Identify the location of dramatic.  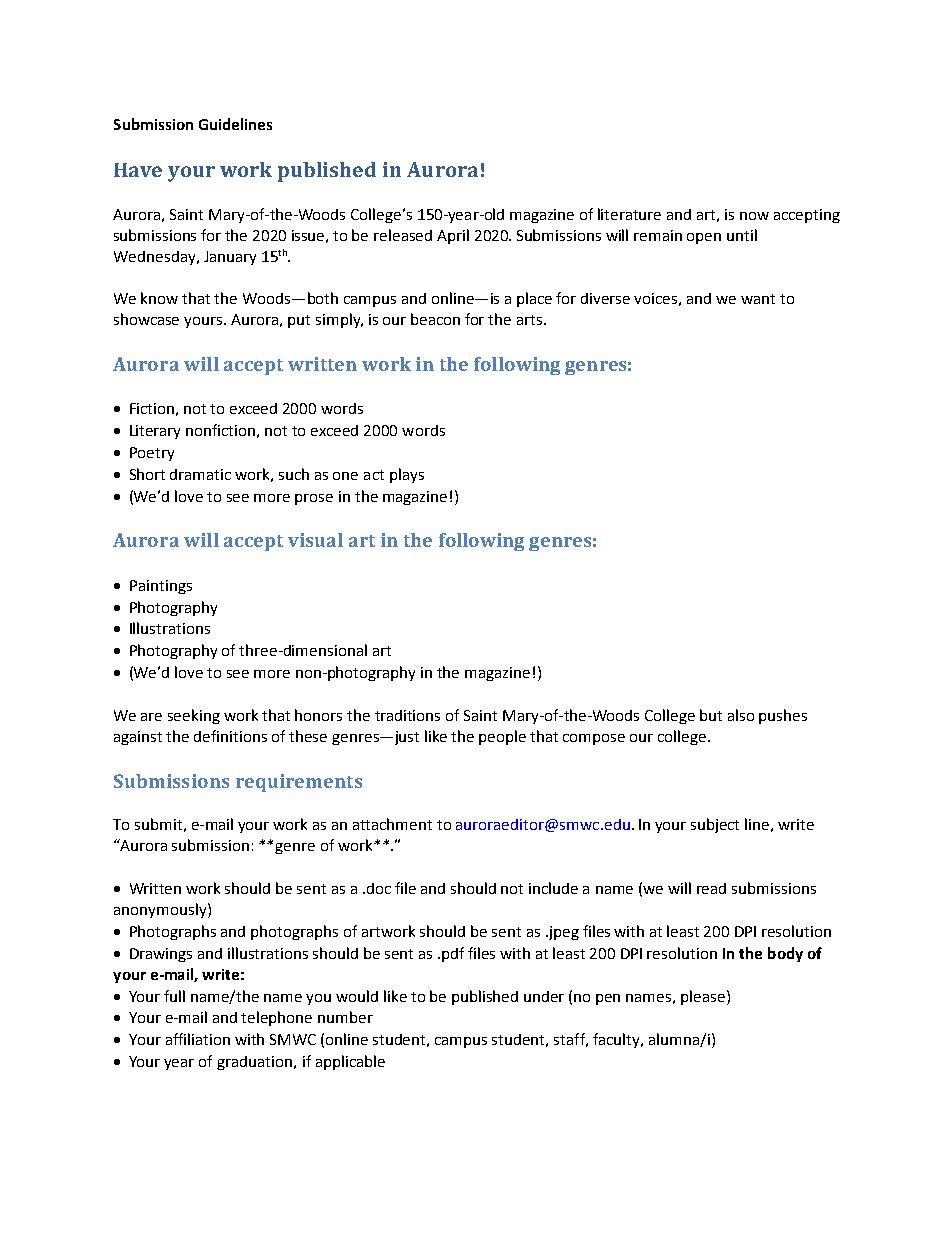
(200, 474).
